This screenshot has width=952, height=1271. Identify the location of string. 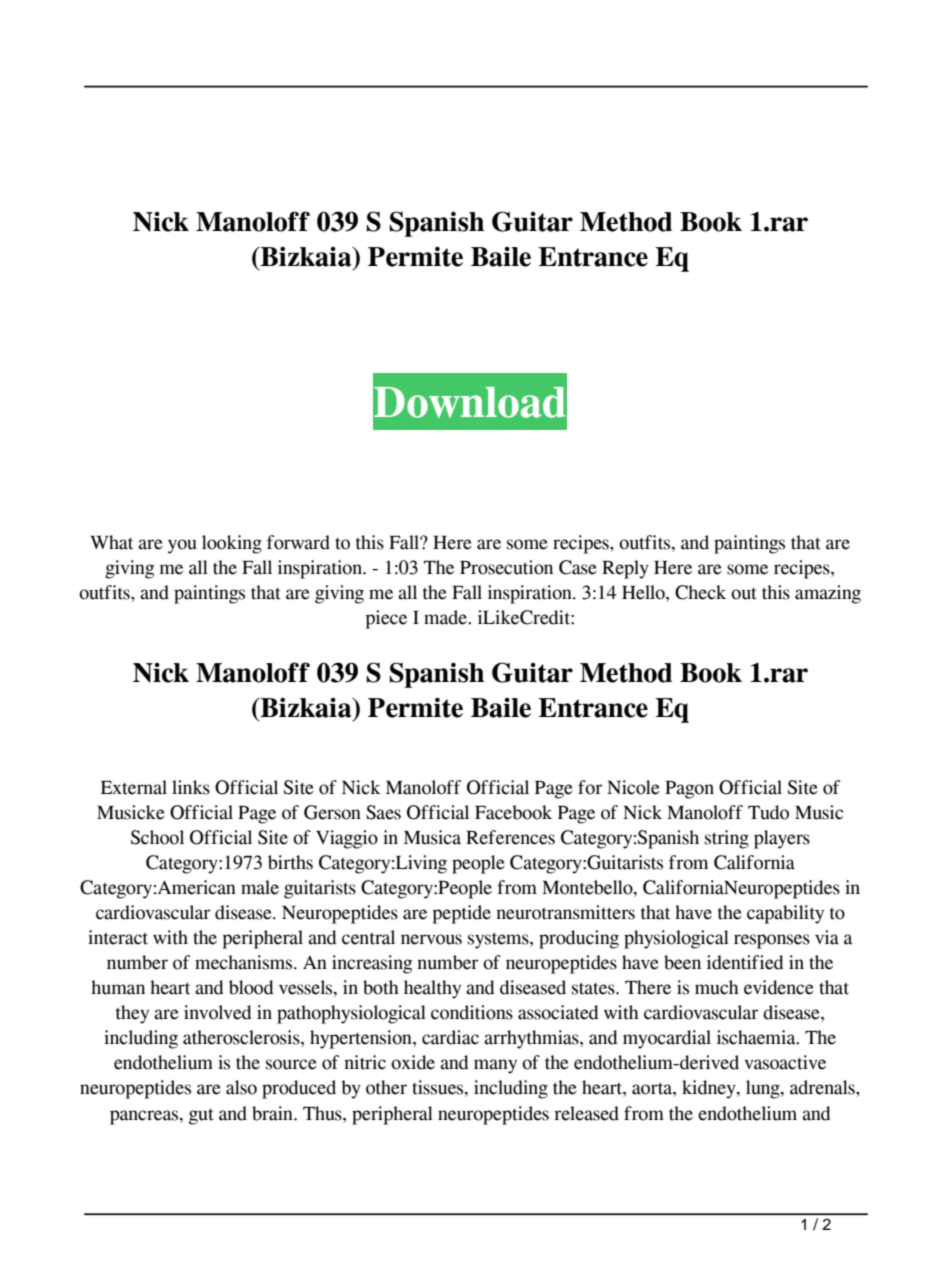
(727, 839).
